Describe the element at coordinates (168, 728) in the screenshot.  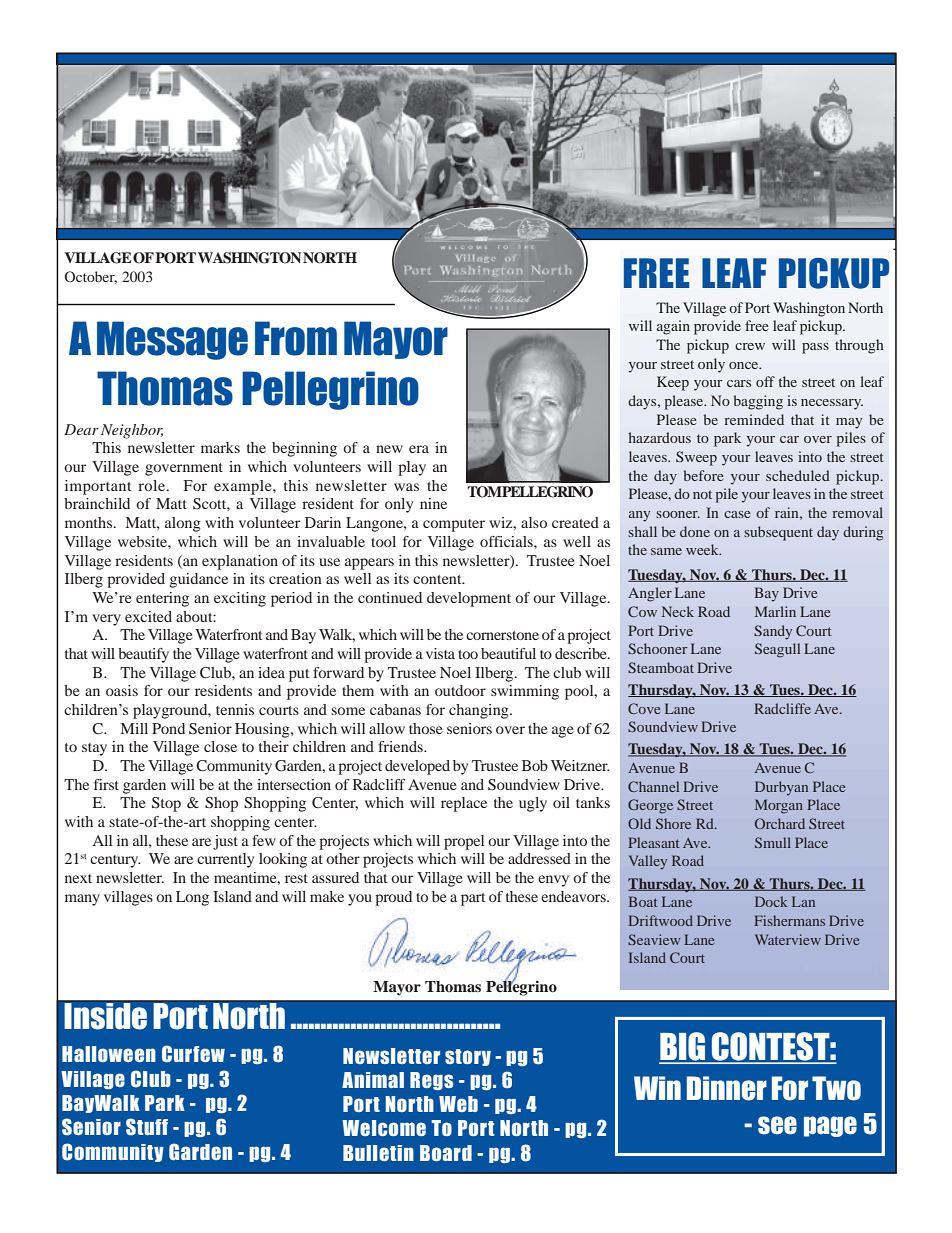
I see `Pond` at that location.
